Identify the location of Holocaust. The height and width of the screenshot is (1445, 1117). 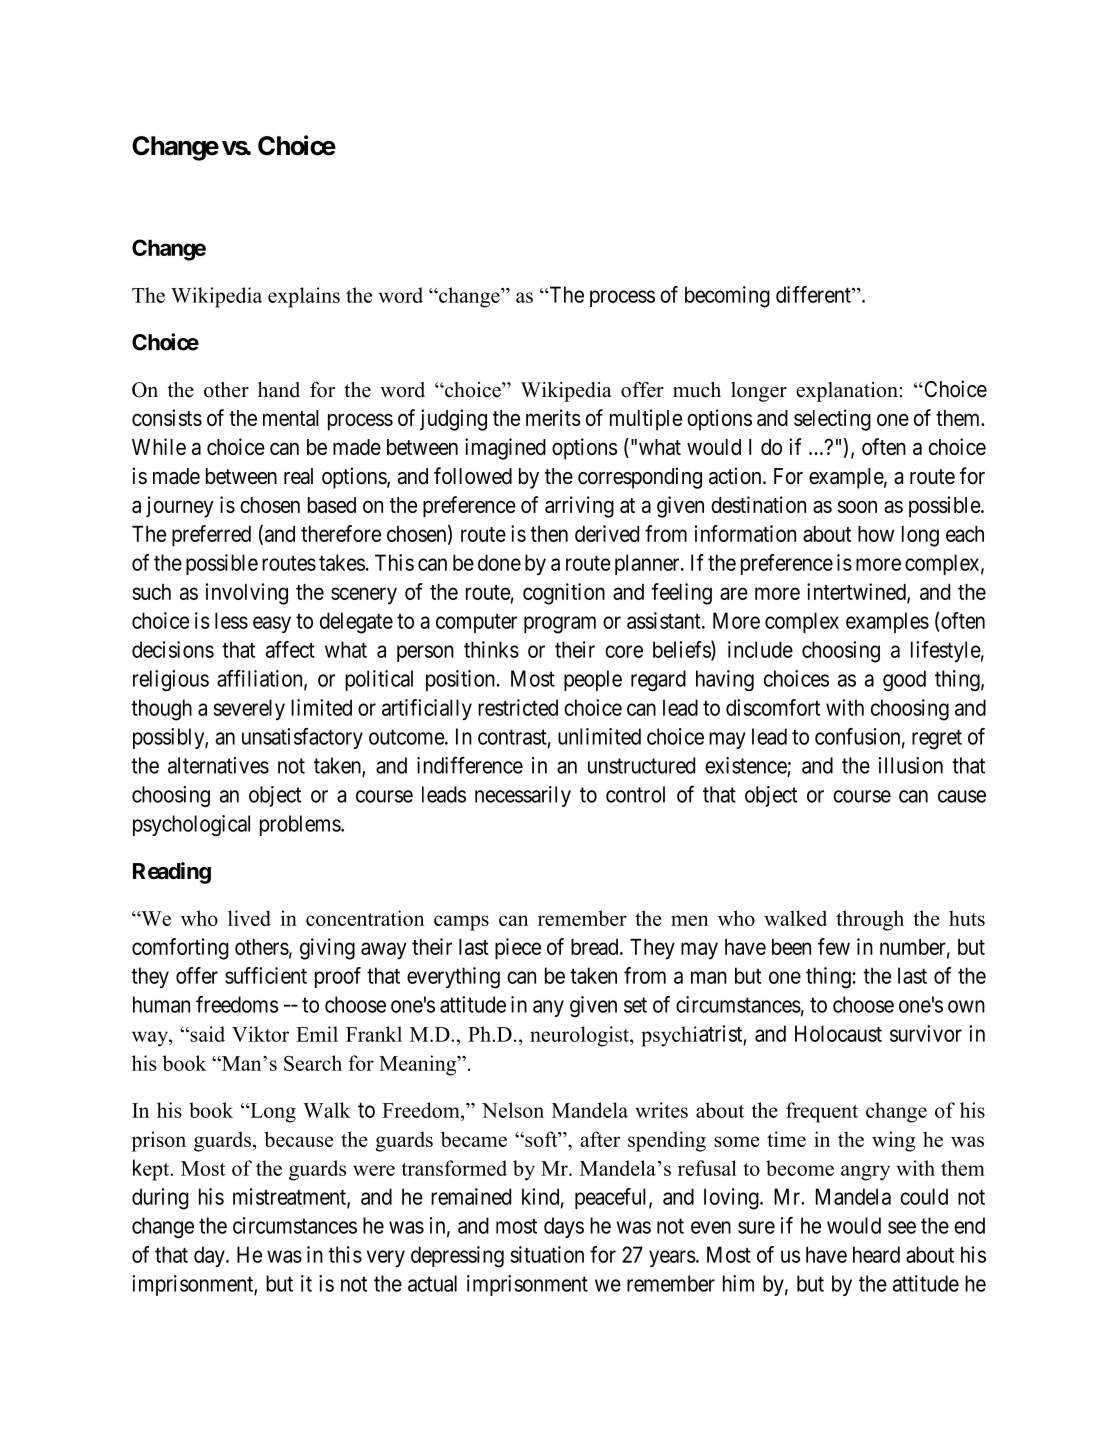
(838, 1033).
